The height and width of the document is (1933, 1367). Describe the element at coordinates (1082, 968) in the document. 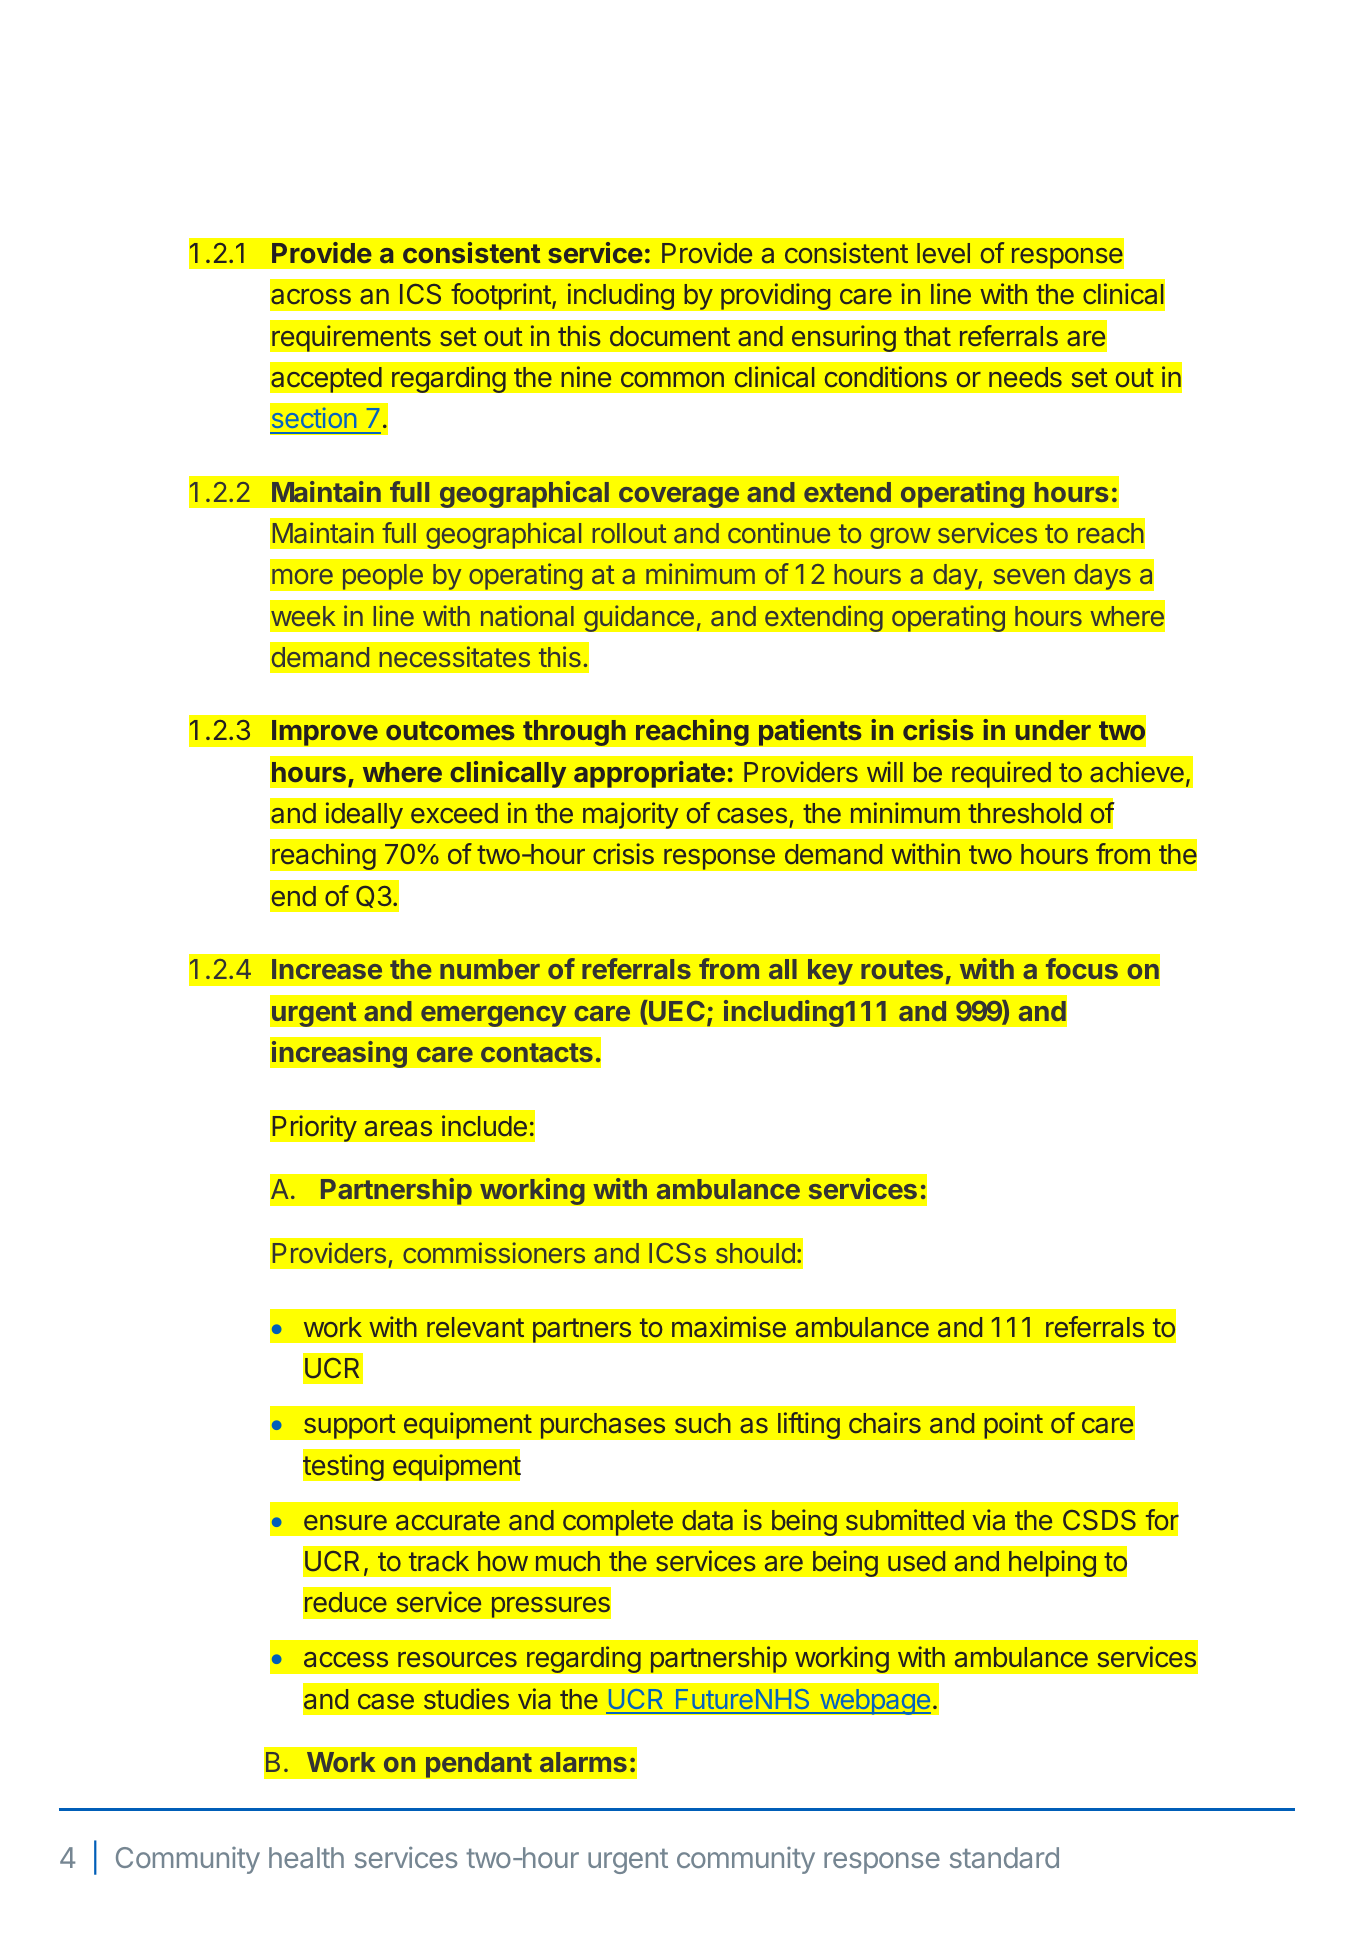

I see `focus` at that location.
